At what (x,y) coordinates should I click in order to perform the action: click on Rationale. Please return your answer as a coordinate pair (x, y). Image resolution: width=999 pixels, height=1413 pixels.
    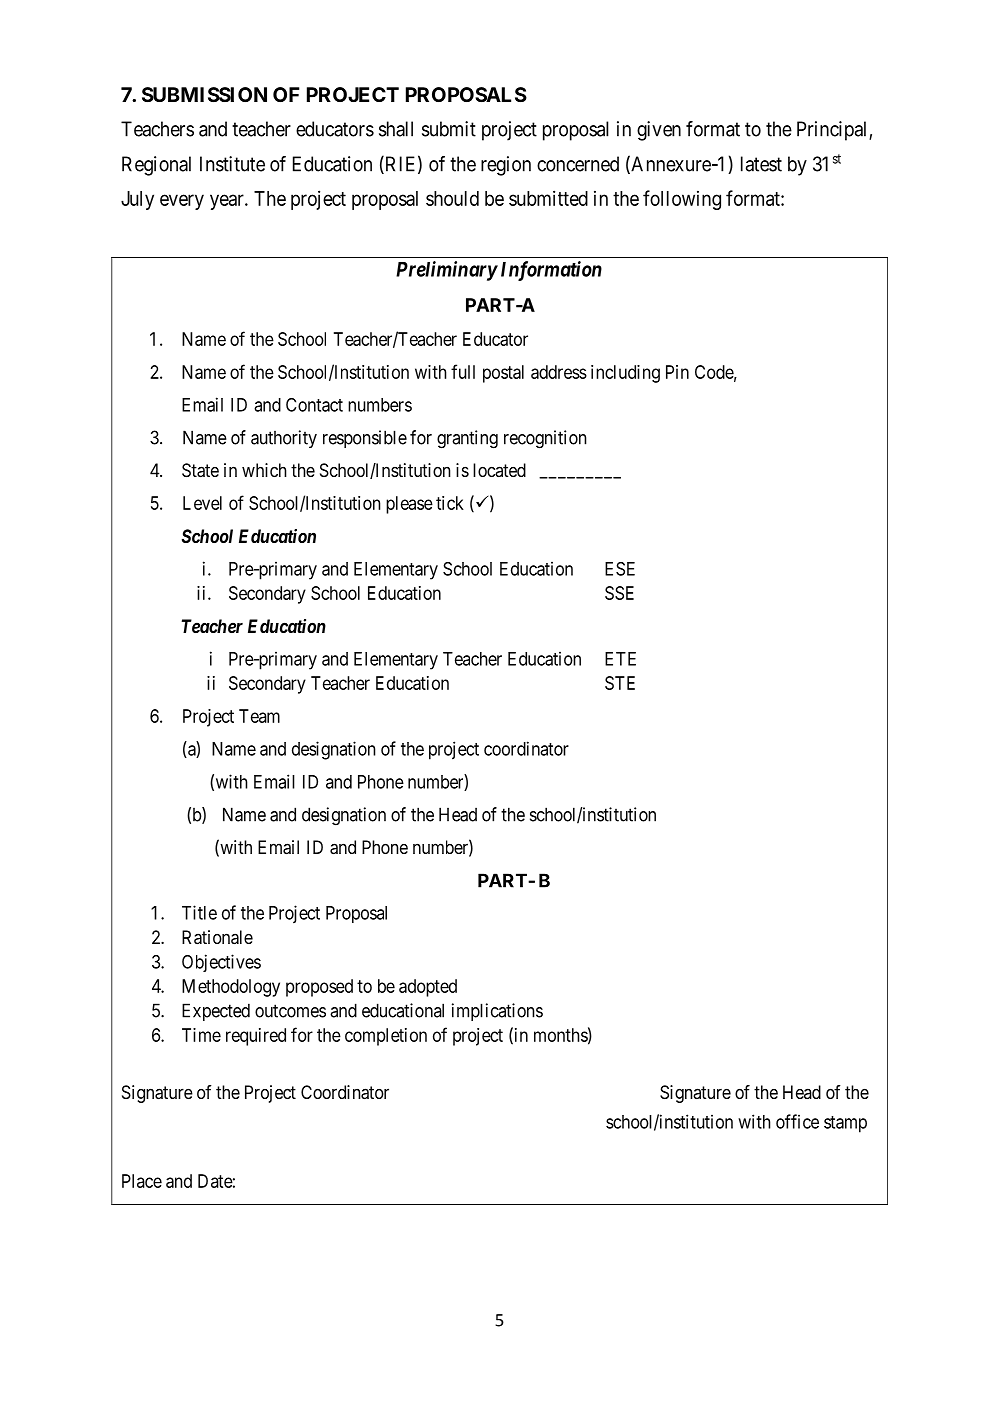
    Looking at the image, I should click on (217, 937).
